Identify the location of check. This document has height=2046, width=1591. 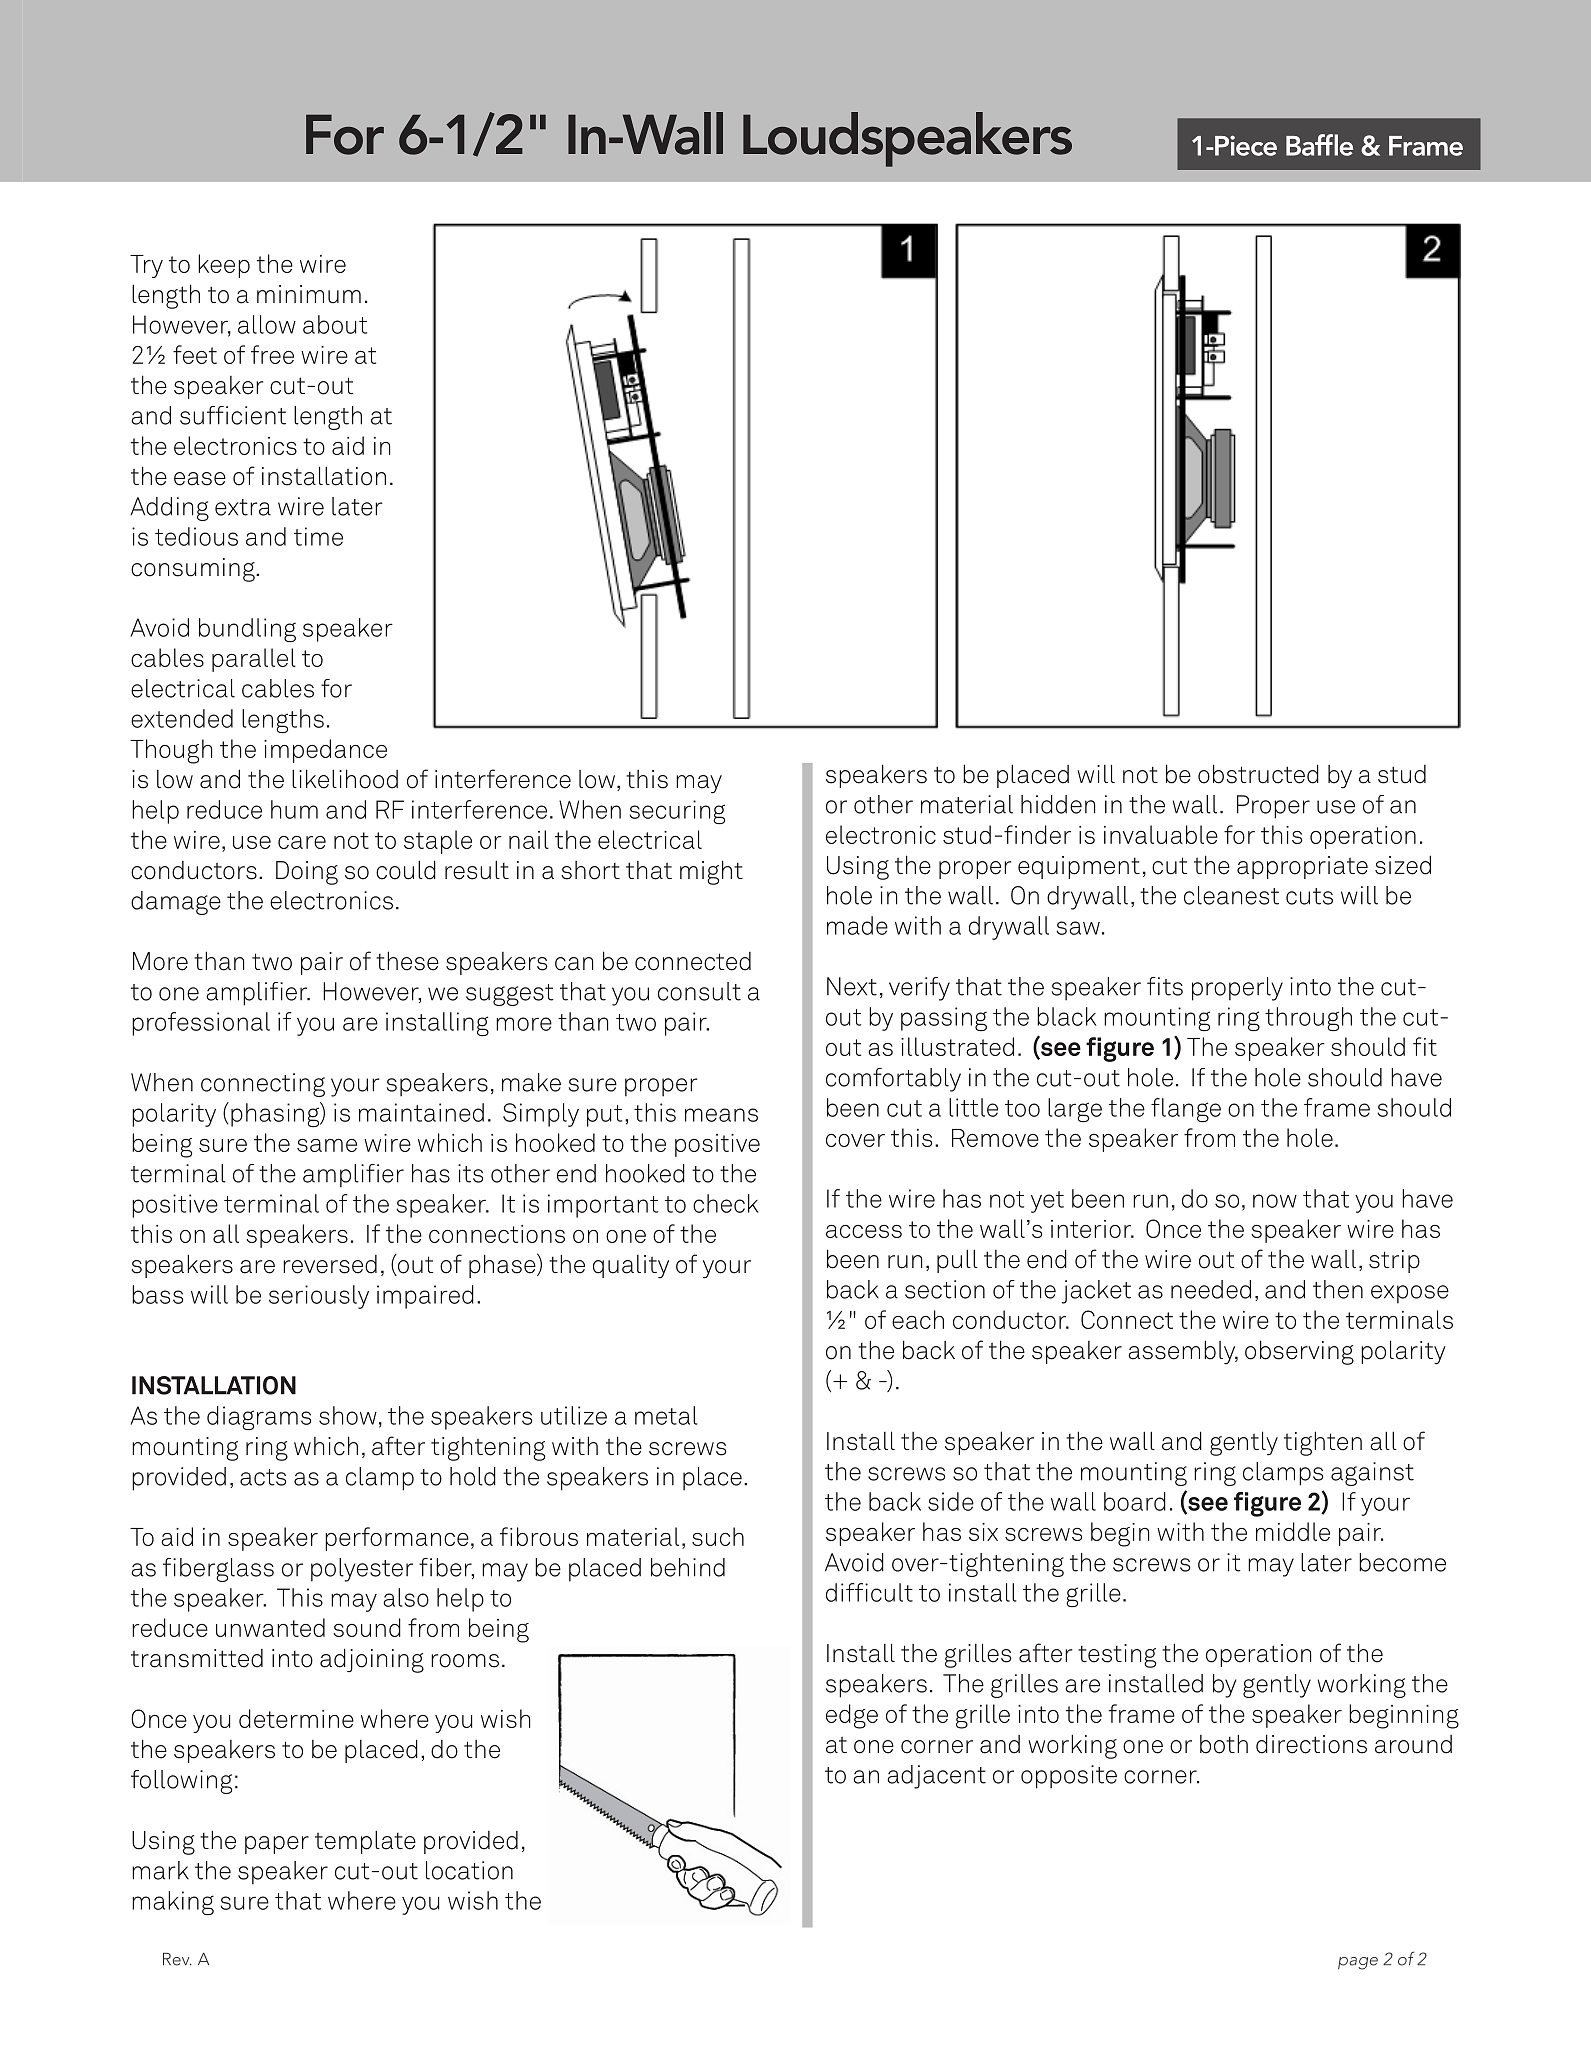
(725, 1203).
